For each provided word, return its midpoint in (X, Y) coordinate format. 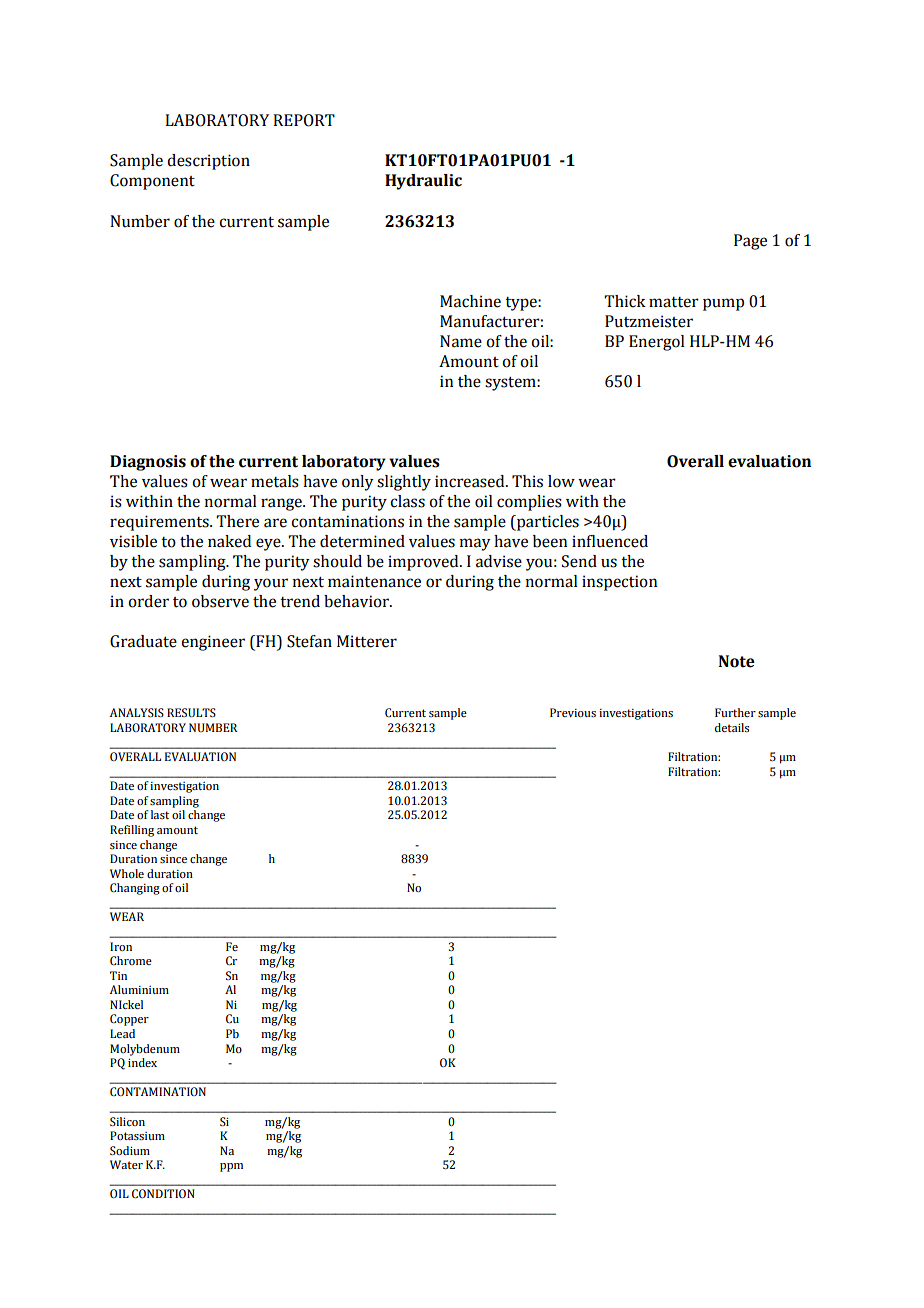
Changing (135, 889)
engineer (213, 643)
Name (461, 341)
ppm (231, 1167)
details (732, 727)
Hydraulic (423, 182)
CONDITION (163, 1194)
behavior (357, 601)
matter (674, 302)
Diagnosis (148, 463)
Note (736, 661)
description (208, 162)
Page (750, 242)
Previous (573, 712)
